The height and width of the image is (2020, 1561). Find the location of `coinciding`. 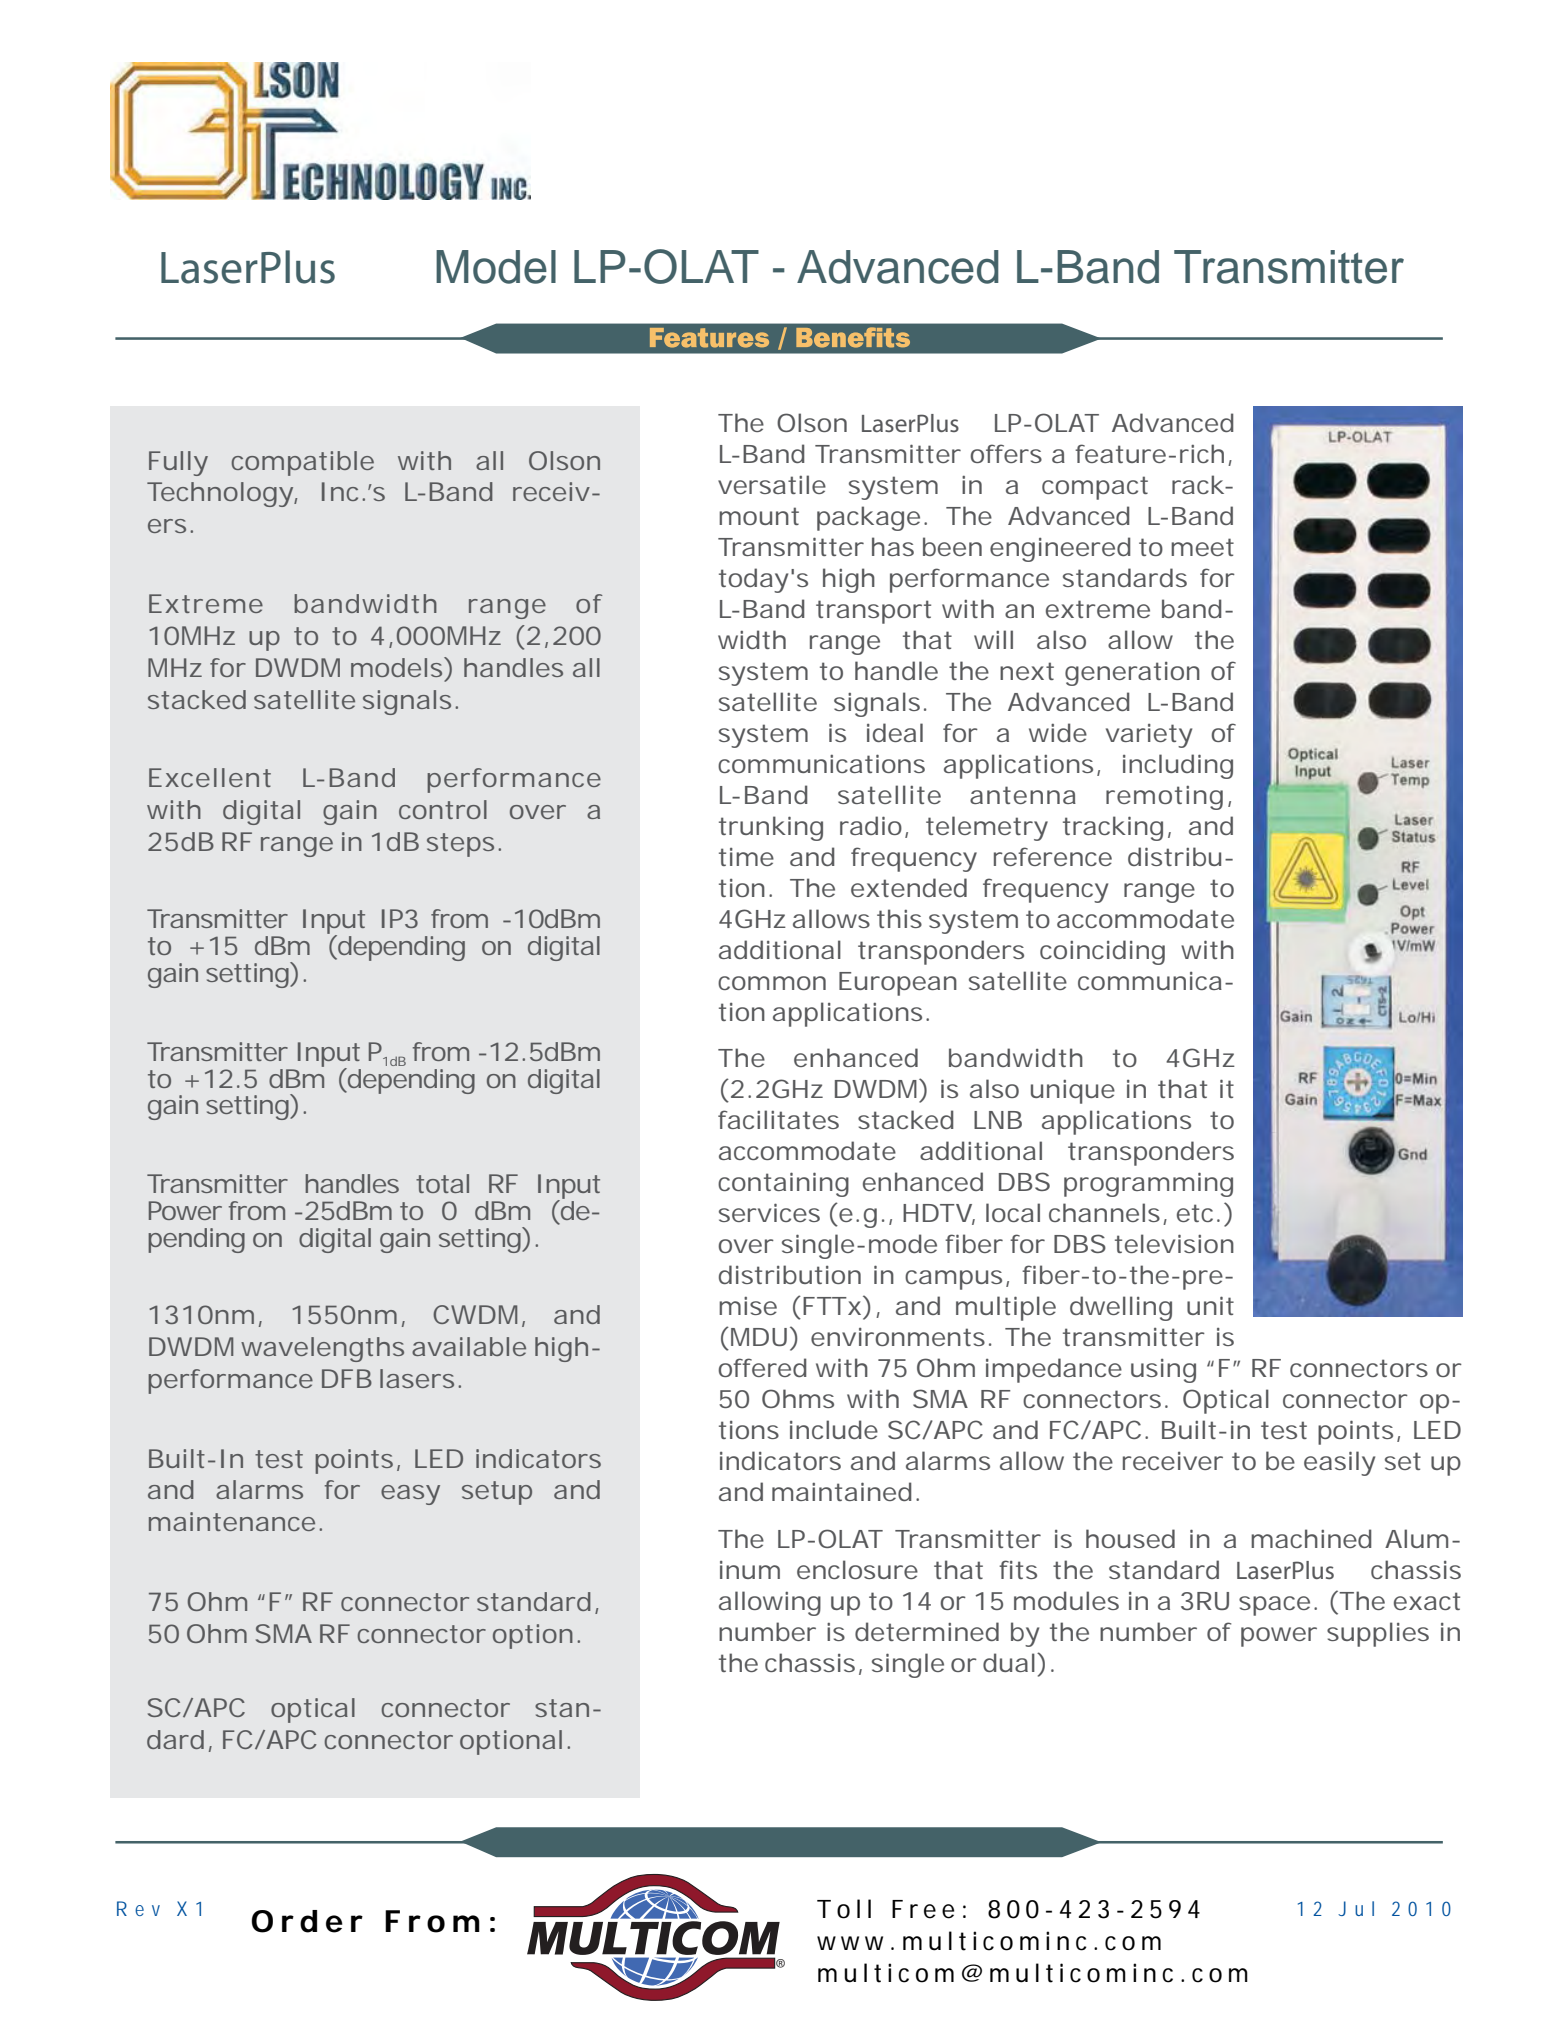

coinciding is located at coordinates (1102, 952).
